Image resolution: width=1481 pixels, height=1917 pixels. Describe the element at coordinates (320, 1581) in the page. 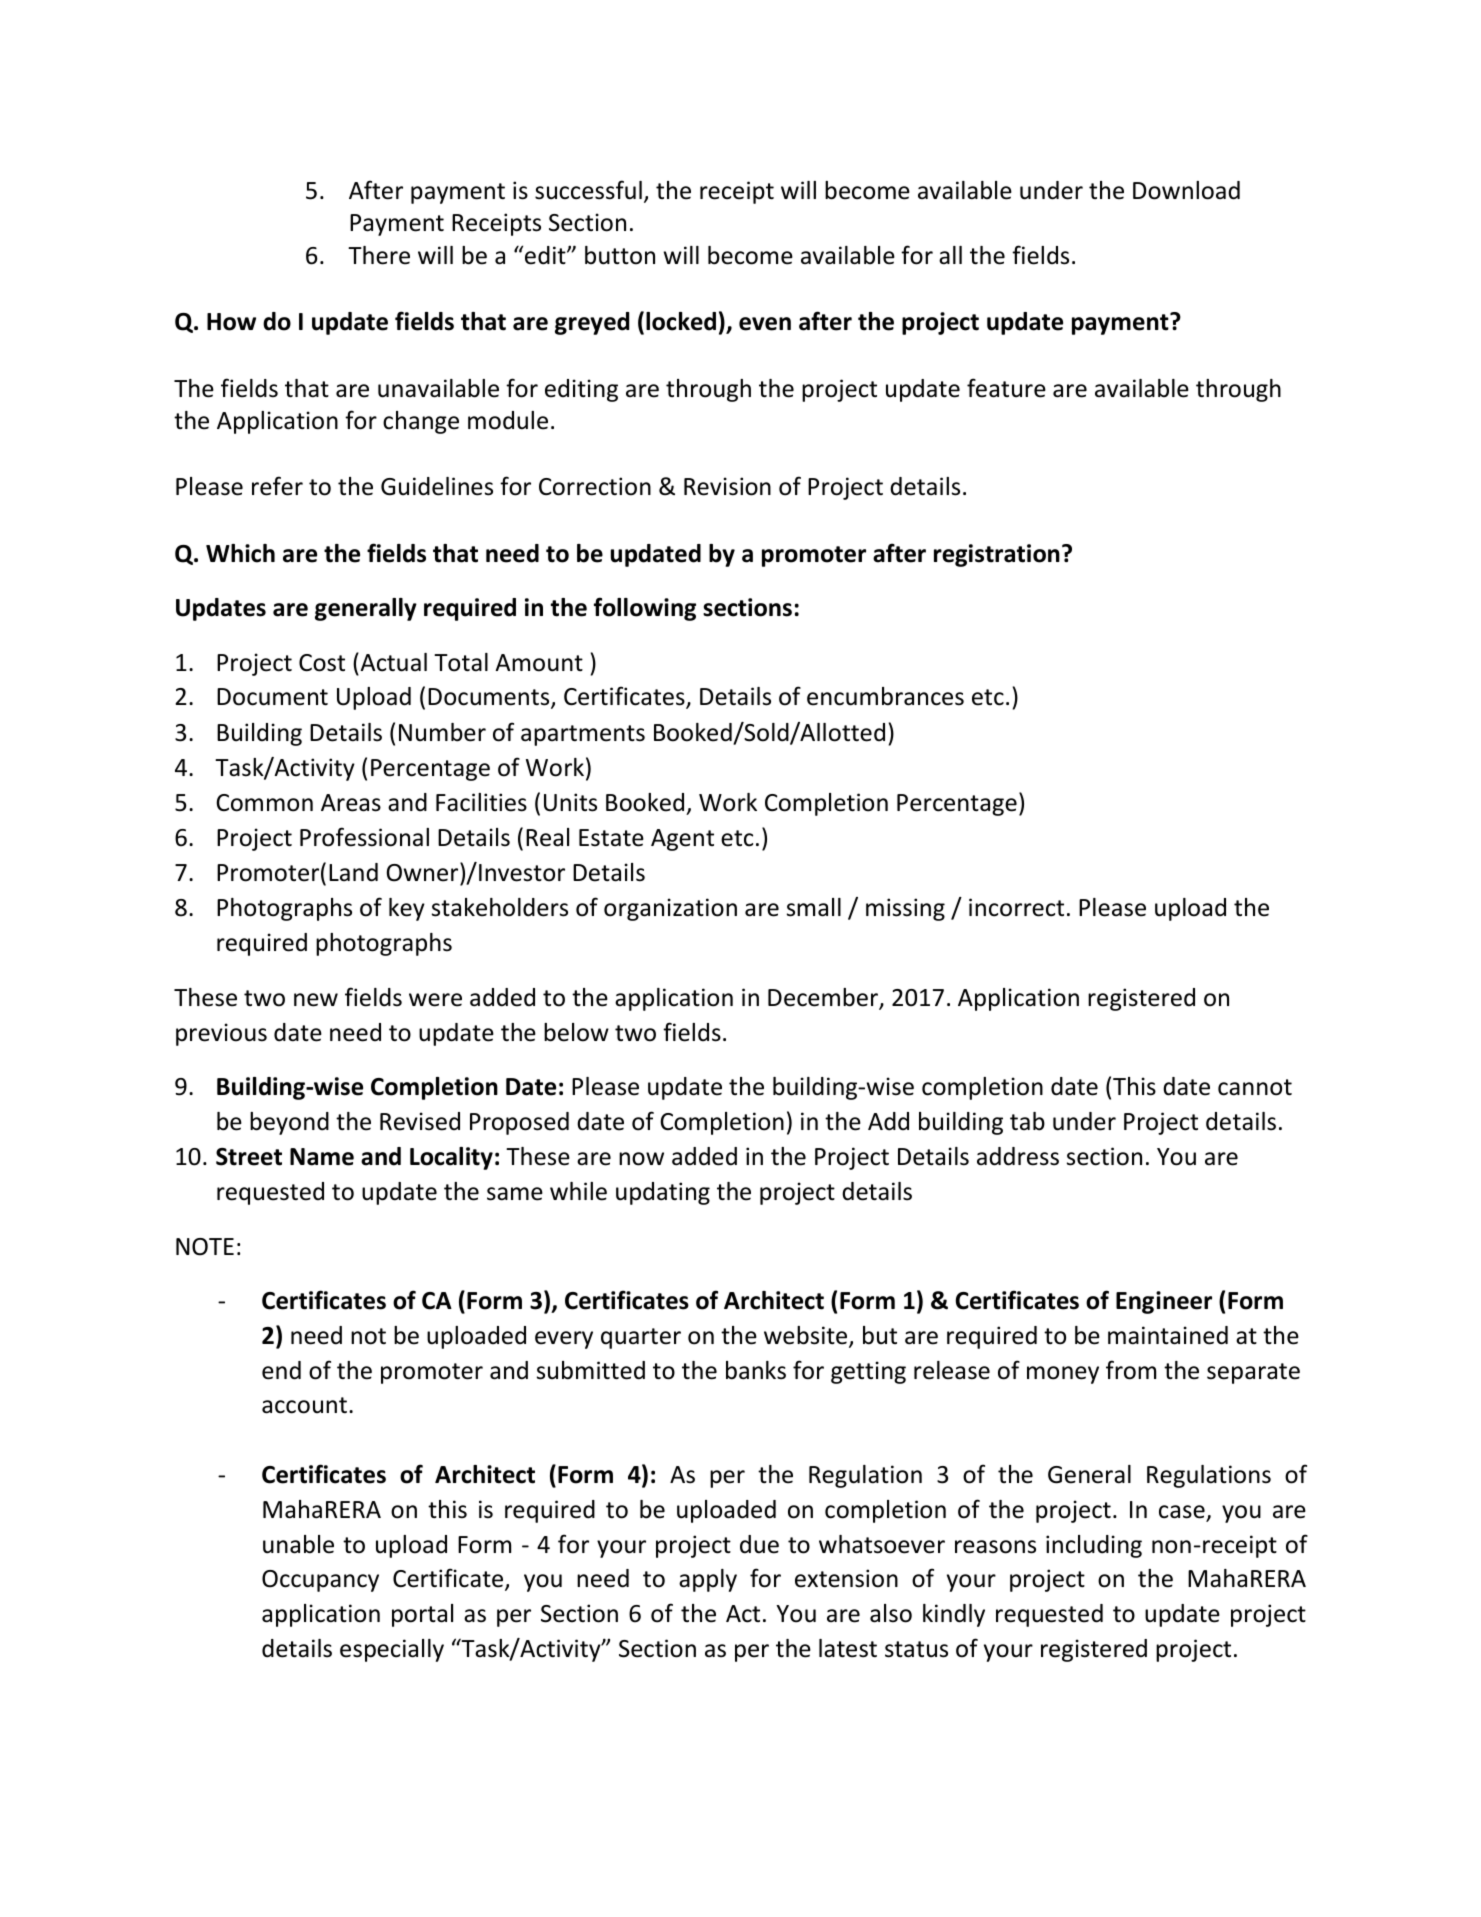

I see `Occupancy` at that location.
